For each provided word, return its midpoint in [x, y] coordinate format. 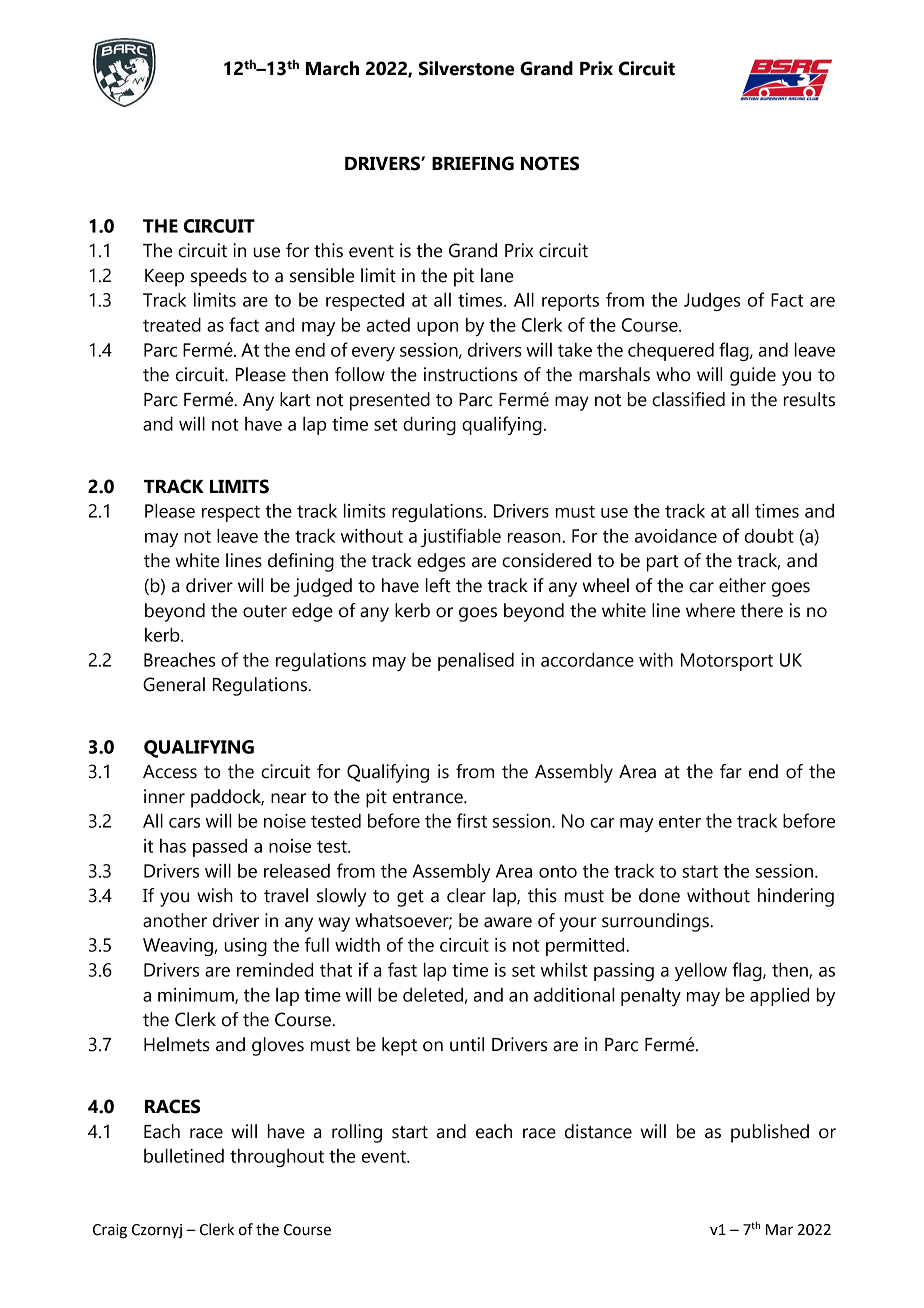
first [472, 820]
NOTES [550, 163]
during [429, 425]
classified [688, 399]
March [332, 68]
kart [295, 399]
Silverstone [467, 68]
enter [680, 821]
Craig [110, 1231]
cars [184, 823]
